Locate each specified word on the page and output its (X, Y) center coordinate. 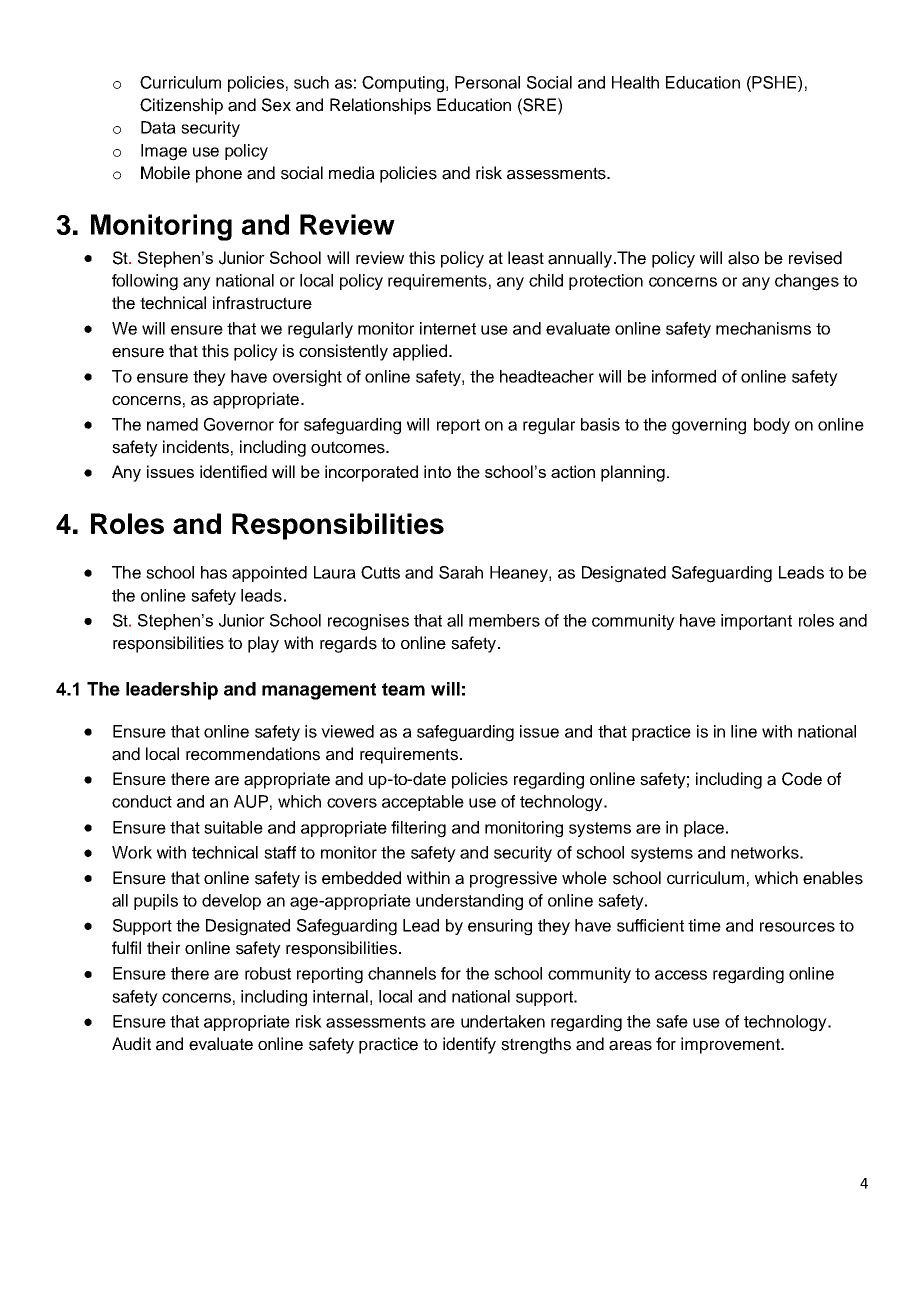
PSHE (775, 82)
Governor (239, 424)
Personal (487, 82)
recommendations (253, 754)
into (437, 471)
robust (268, 973)
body (772, 426)
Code (802, 779)
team (403, 689)
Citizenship (181, 106)
